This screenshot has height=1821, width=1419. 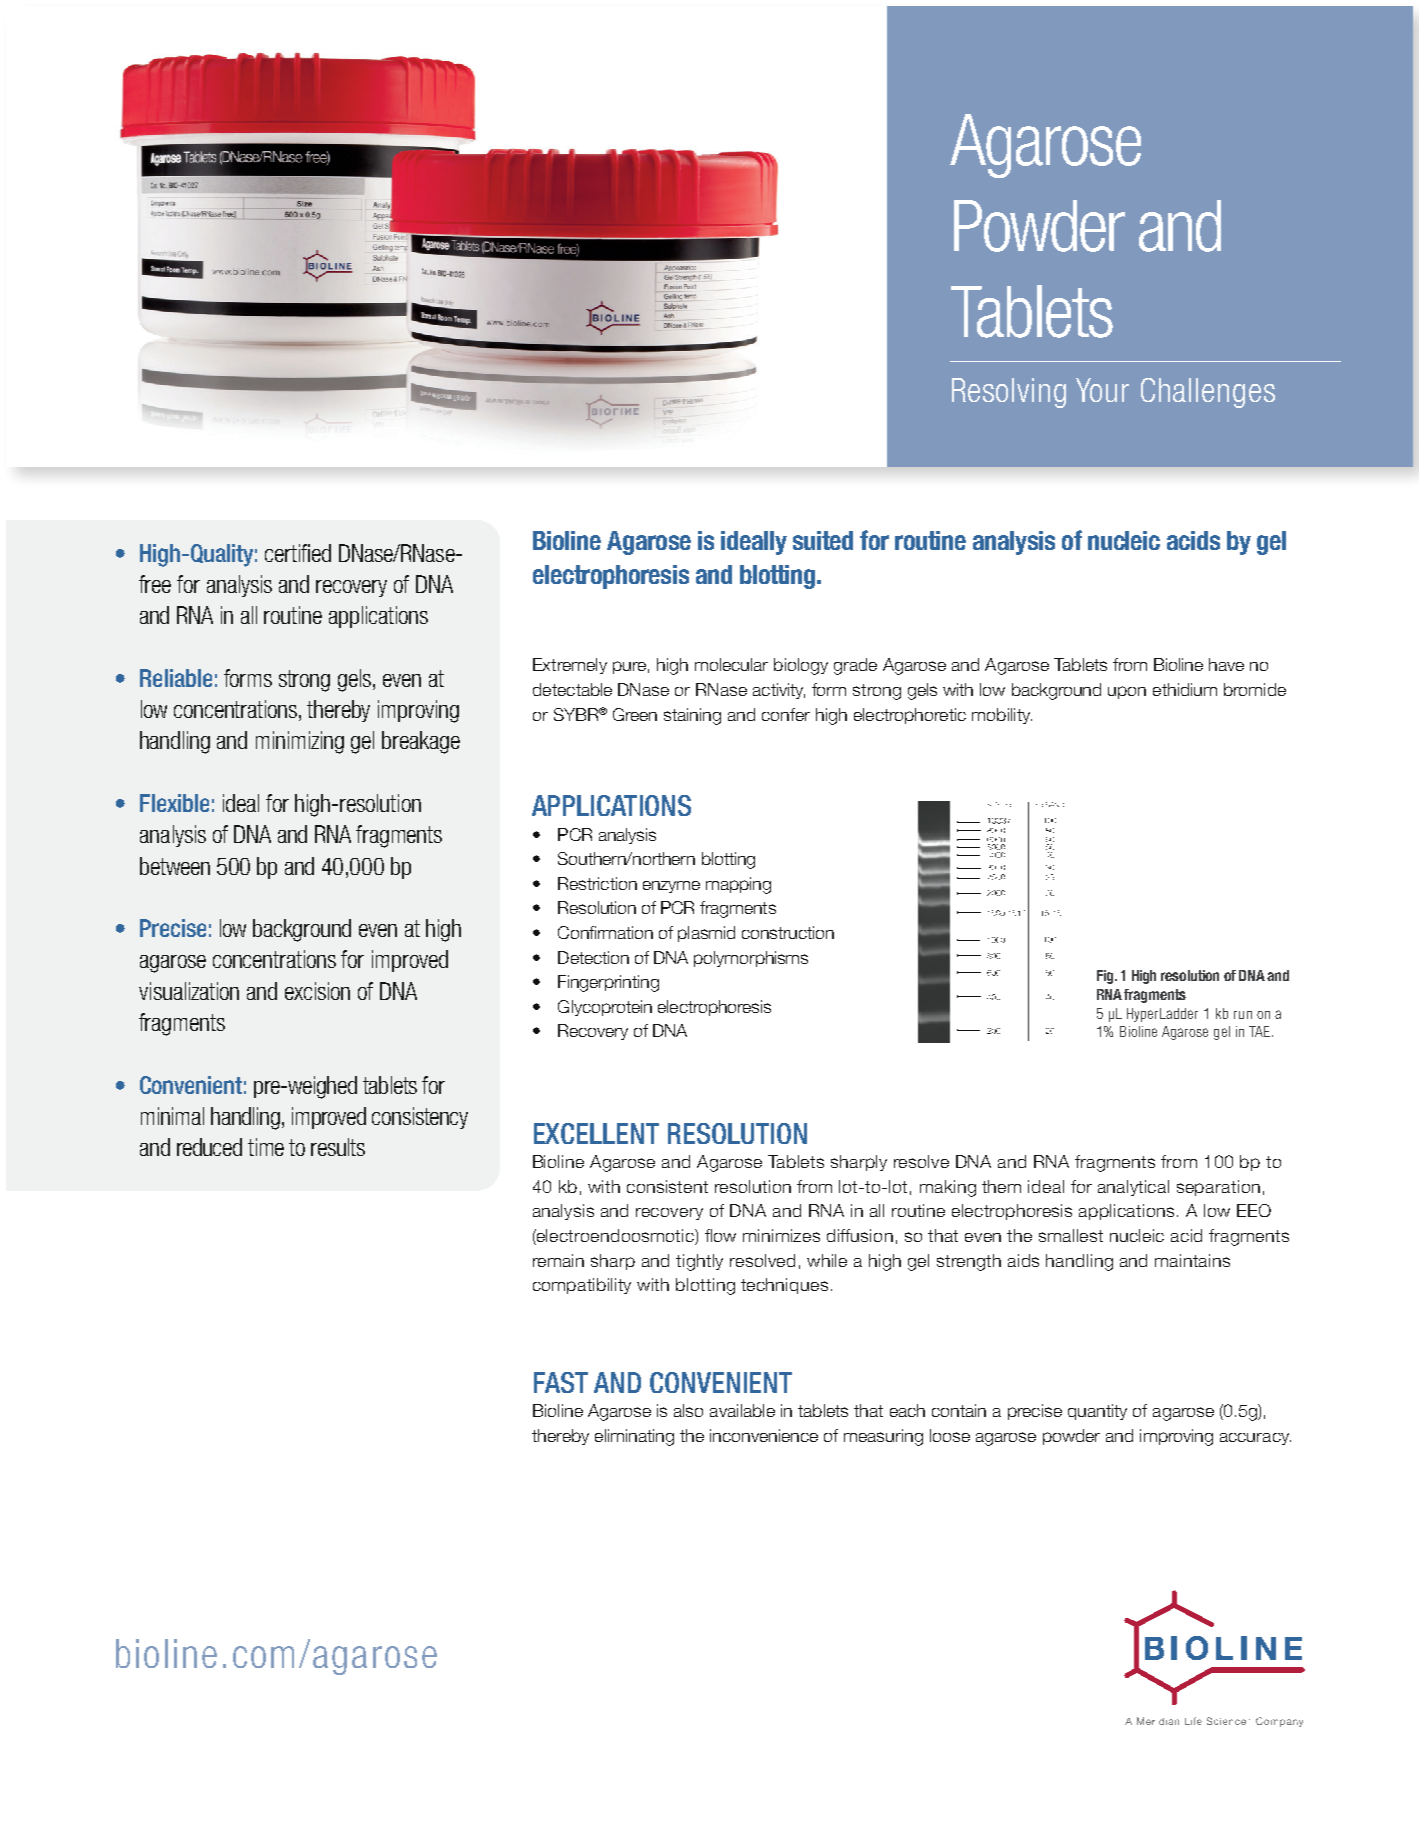 I want to click on staining, so click(x=692, y=716).
